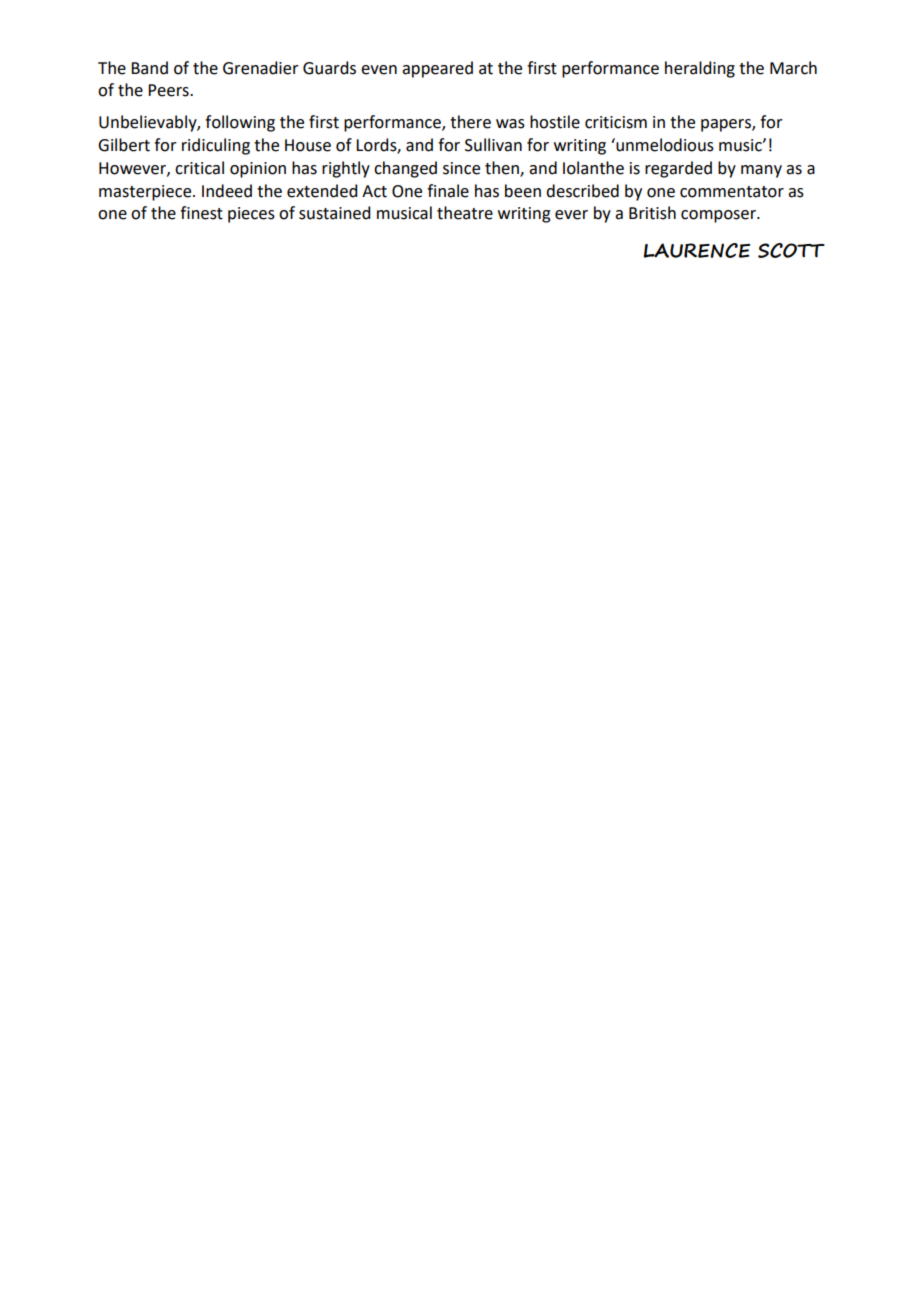  I want to click on LAURENCE, so click(696, 250).
